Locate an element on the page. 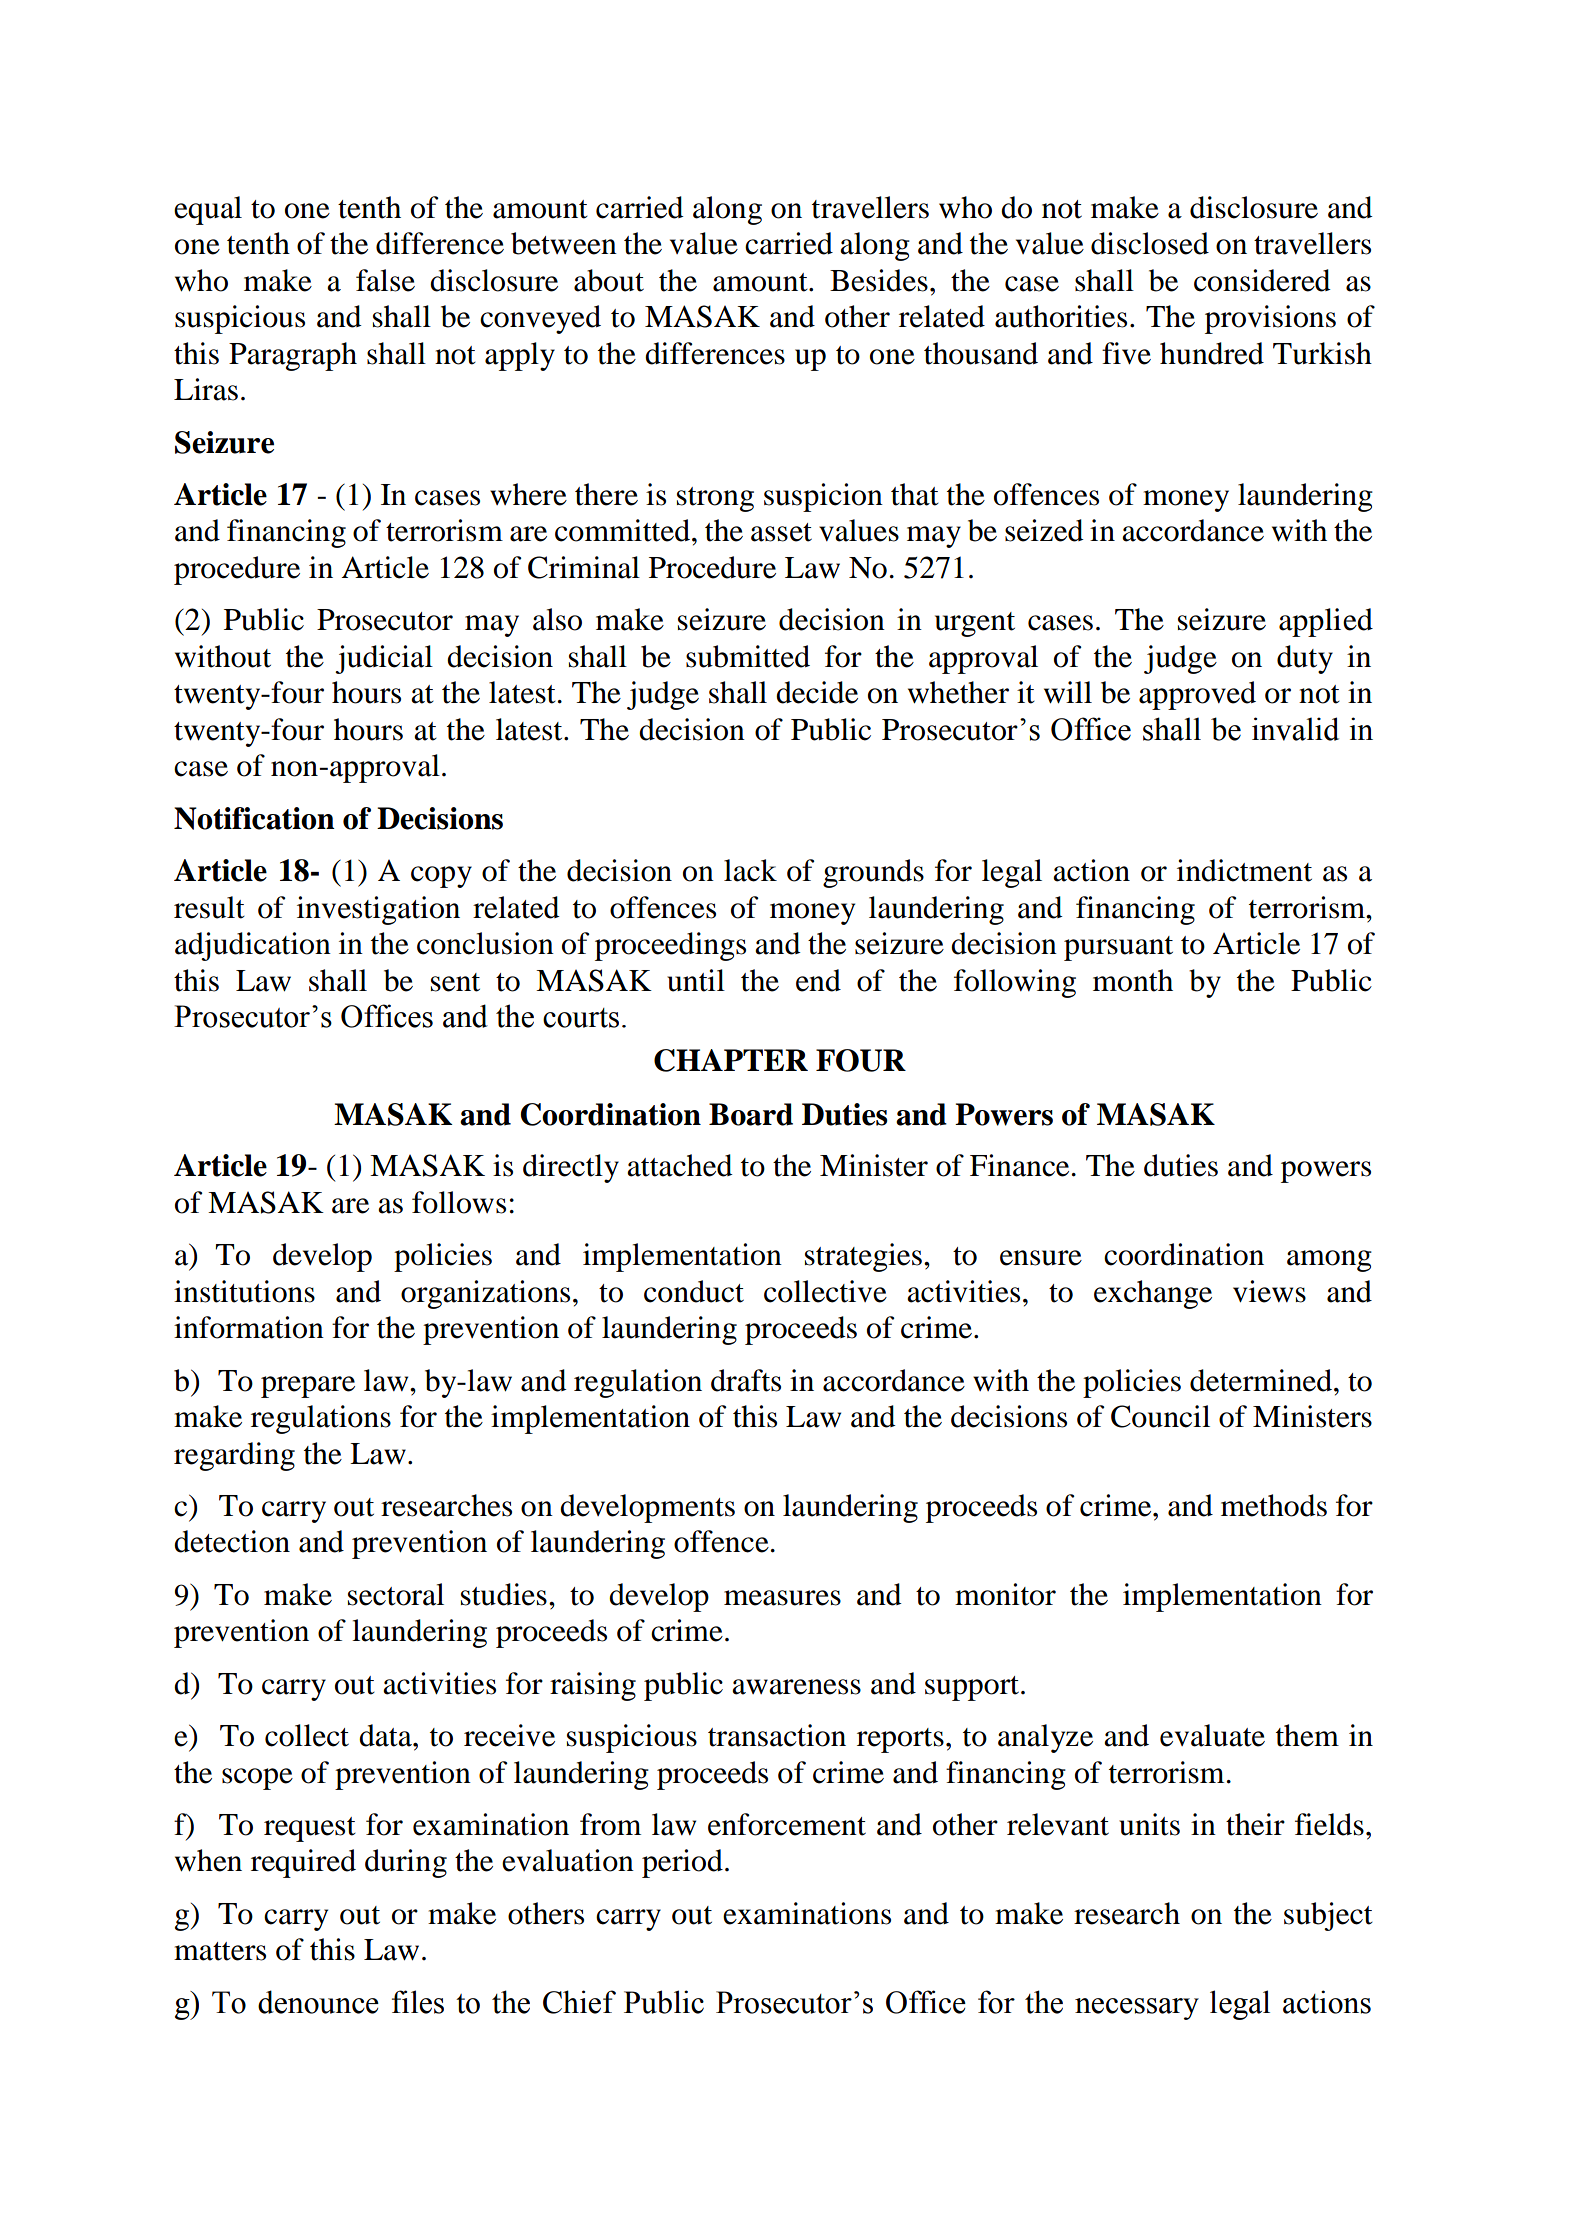  drafts is located at coordinates (746, 1380).
